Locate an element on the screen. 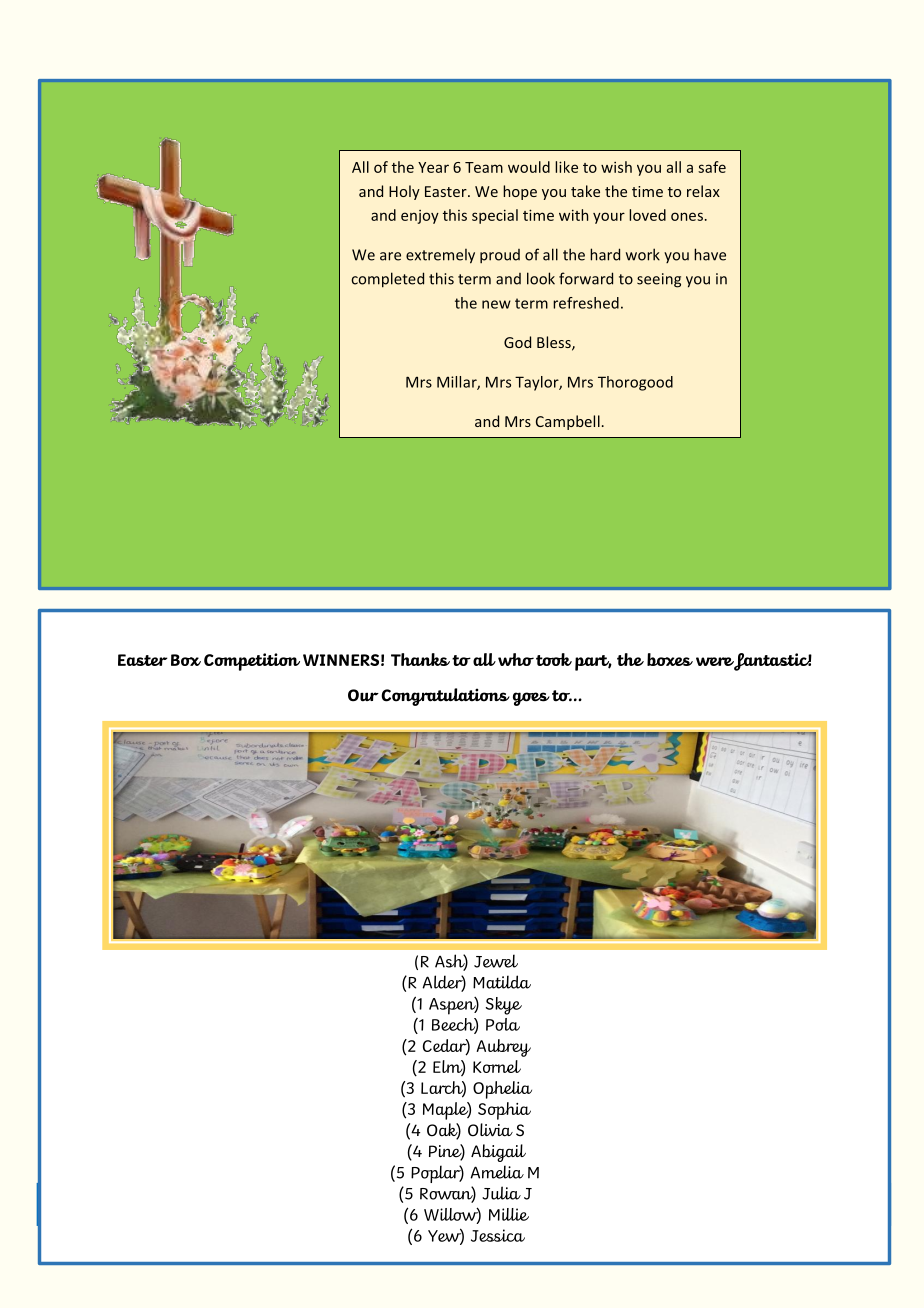 The width and height of the screenshot is (924, 1308). Julia is located at coordinates (501, 1193).
